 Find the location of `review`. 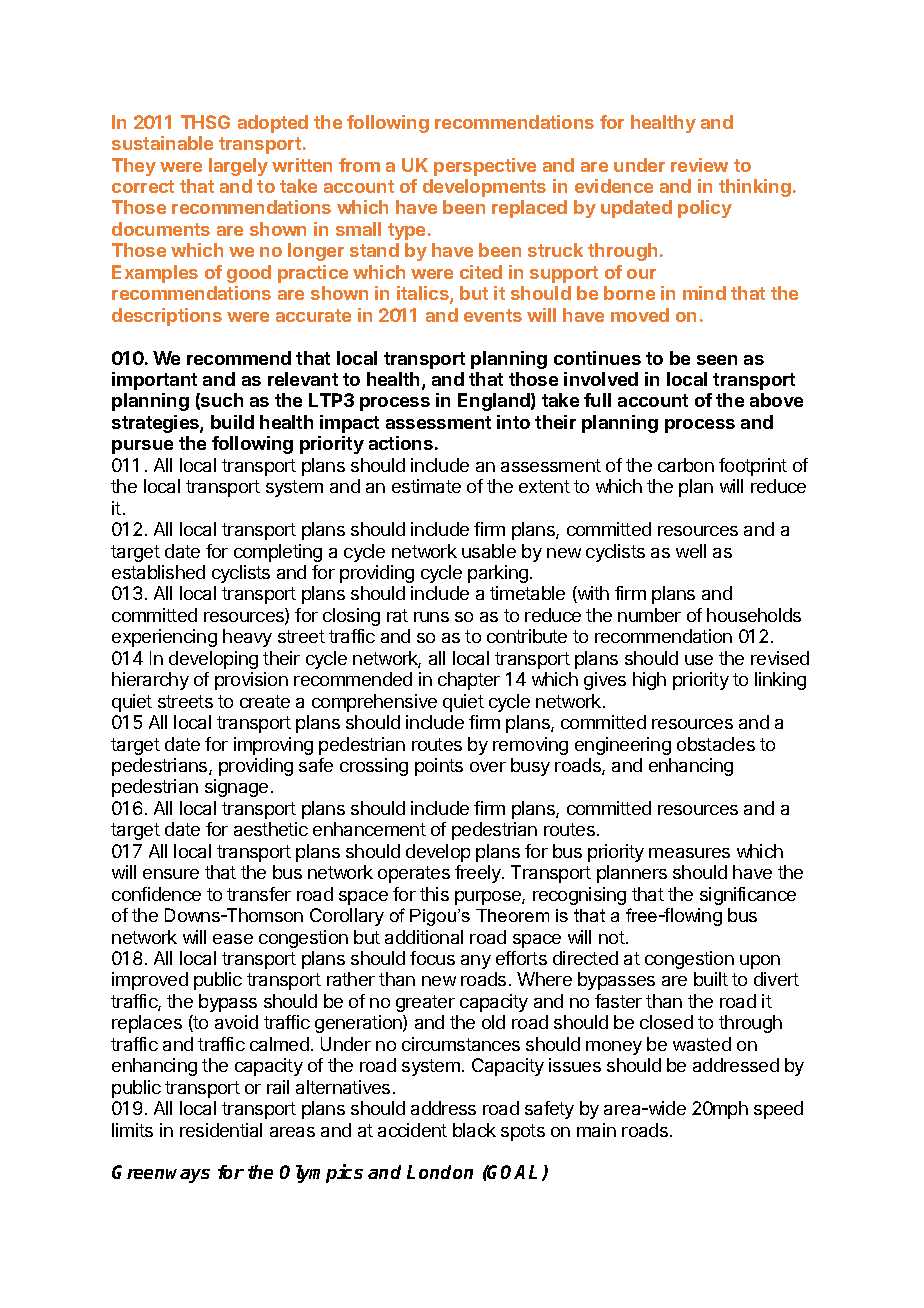

review is located at coordinates (699, 165).
